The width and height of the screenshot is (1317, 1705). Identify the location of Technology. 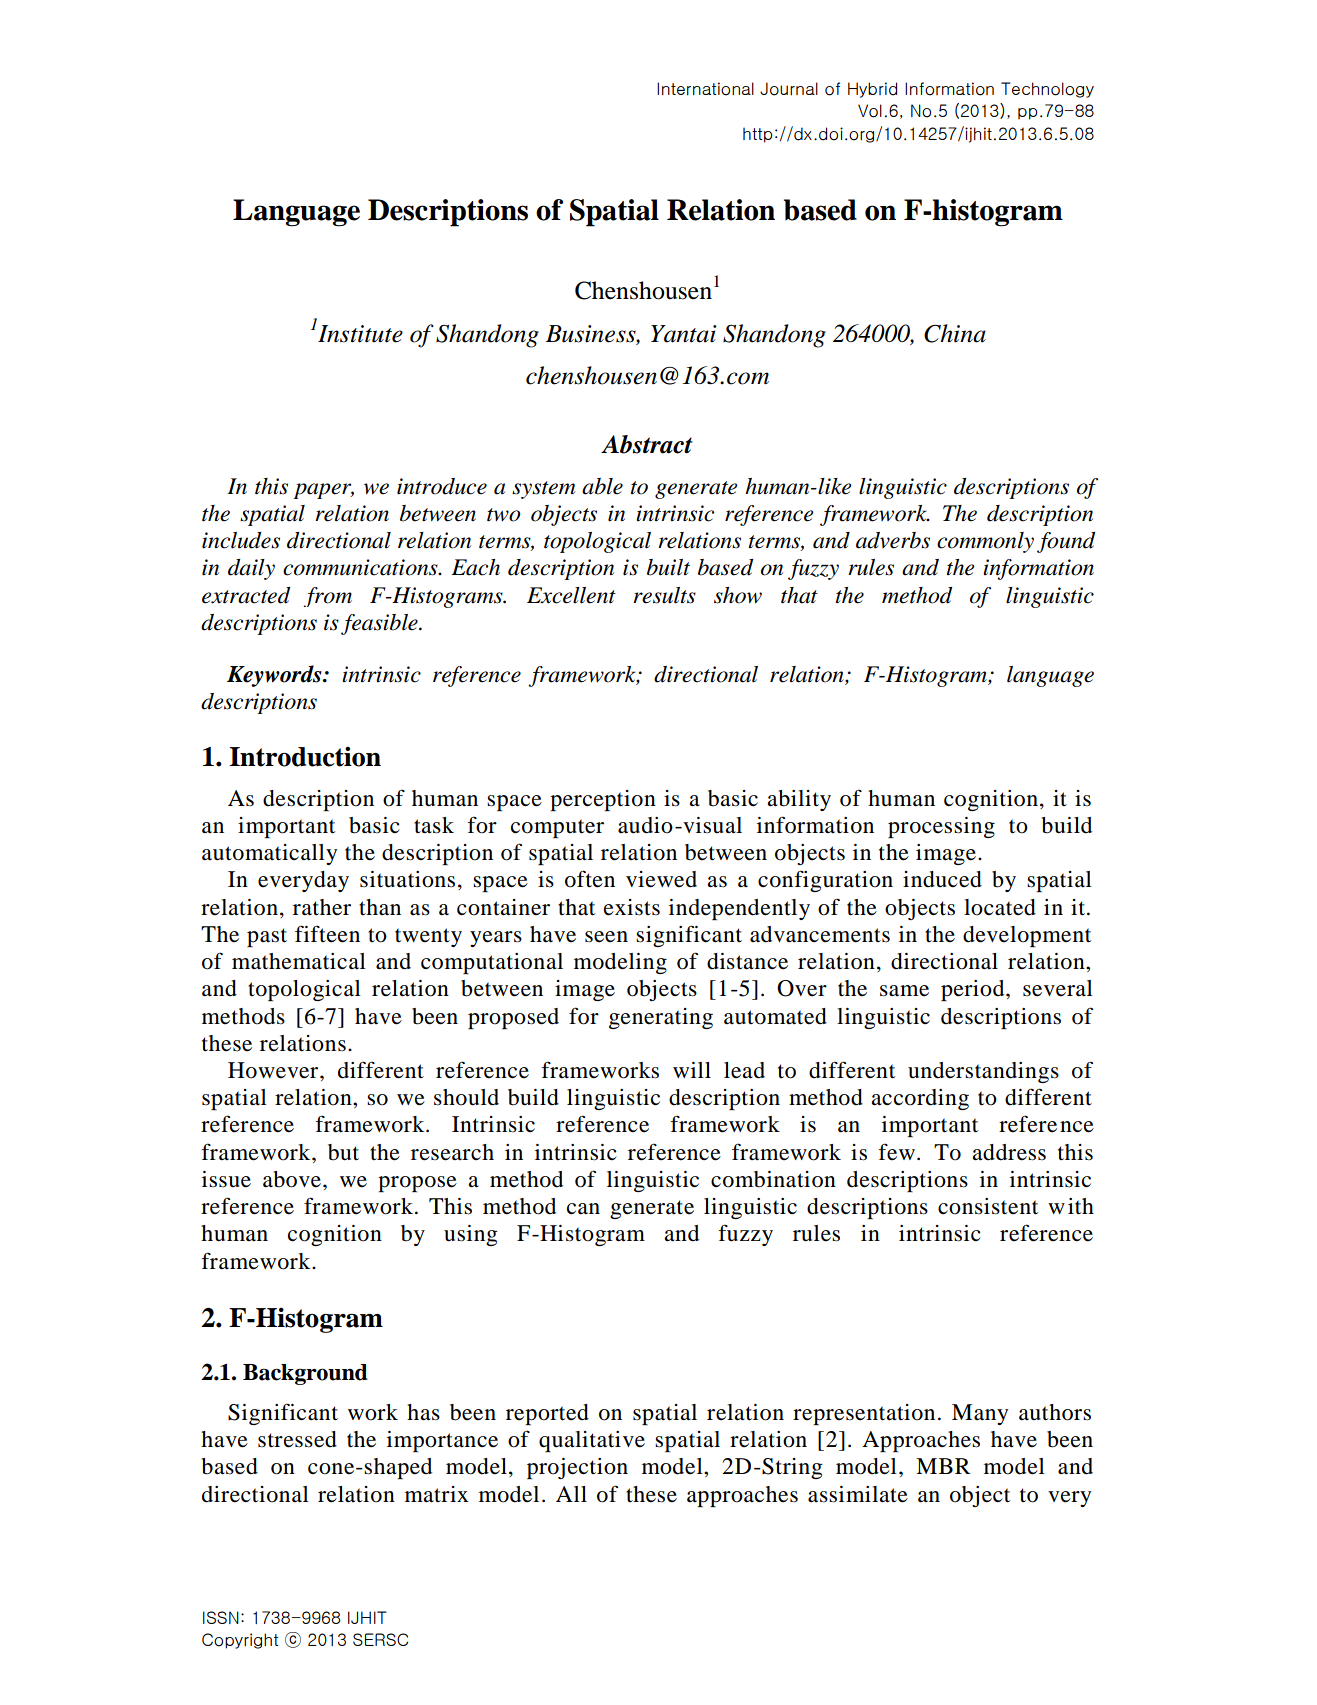
(1047, 90).
